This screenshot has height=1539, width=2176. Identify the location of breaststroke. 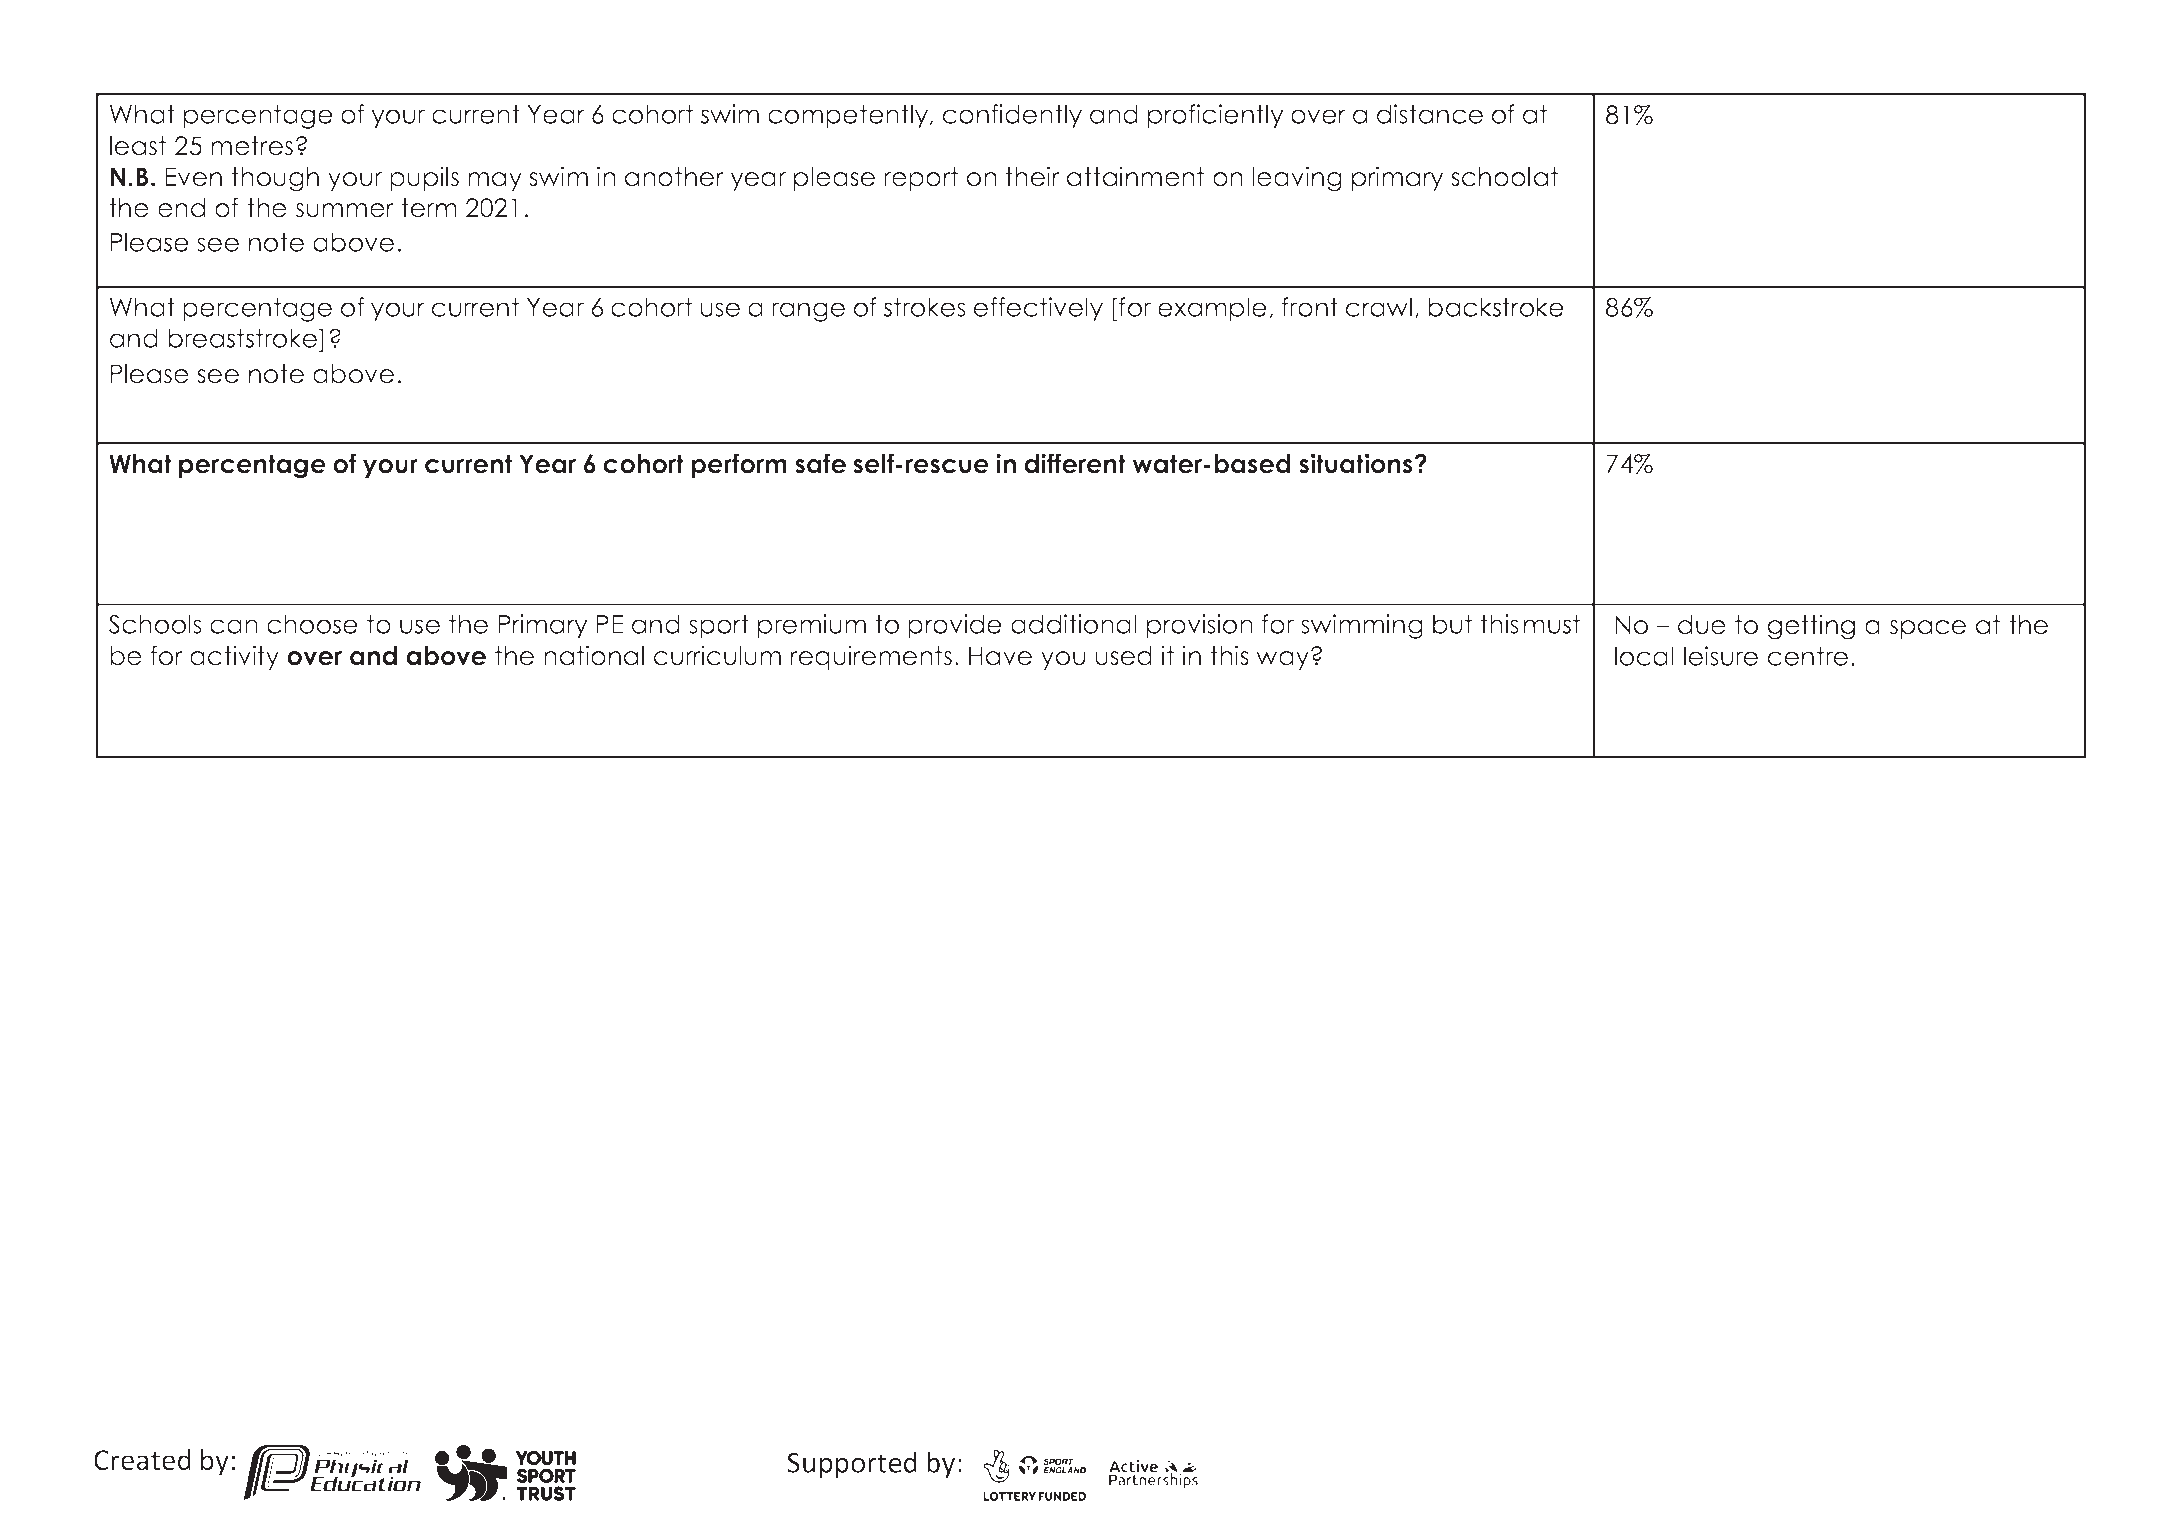
(244, 338).
